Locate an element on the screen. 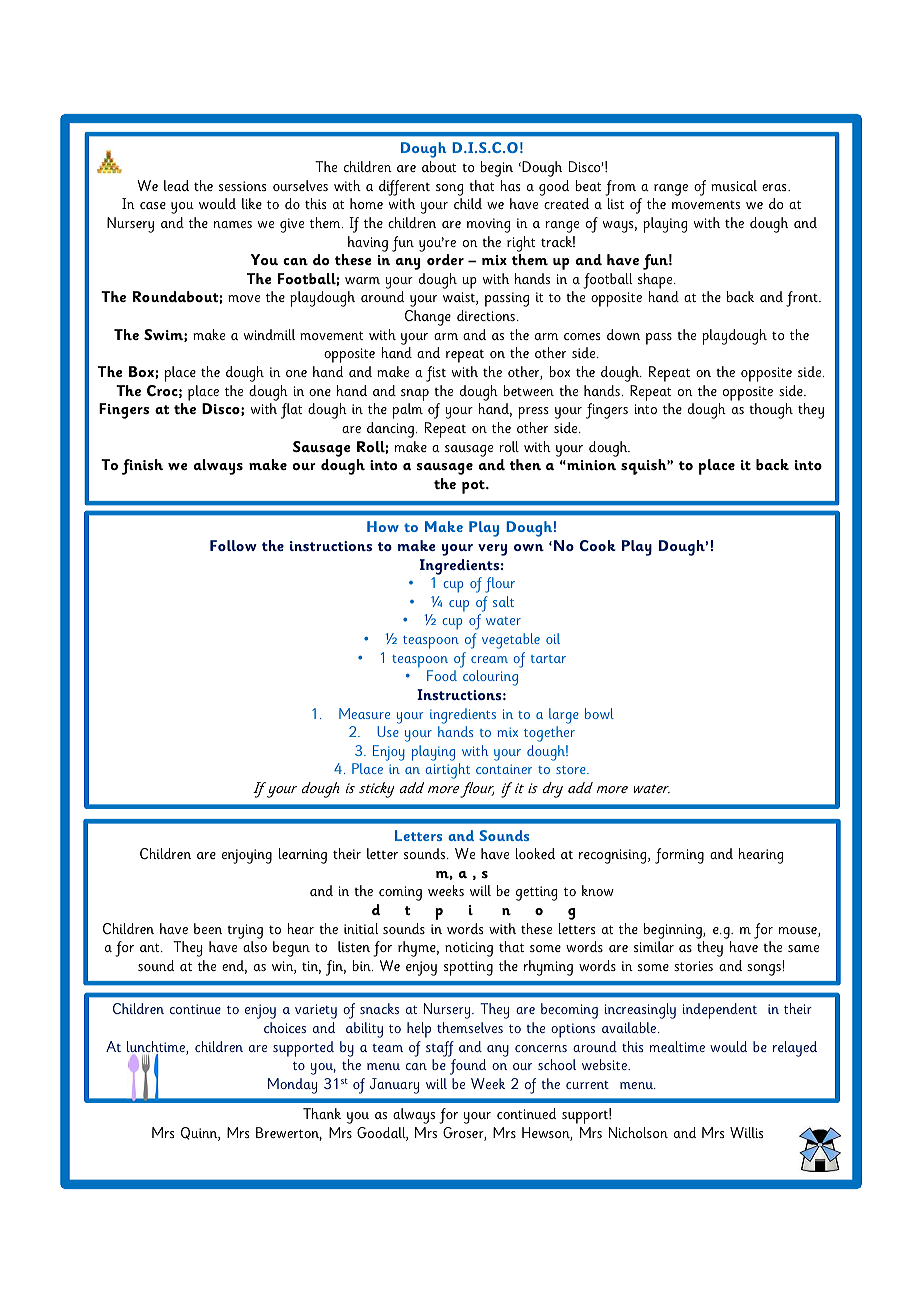 The image size is (924, 1308). bowl is located at coordinates (599, 713).
